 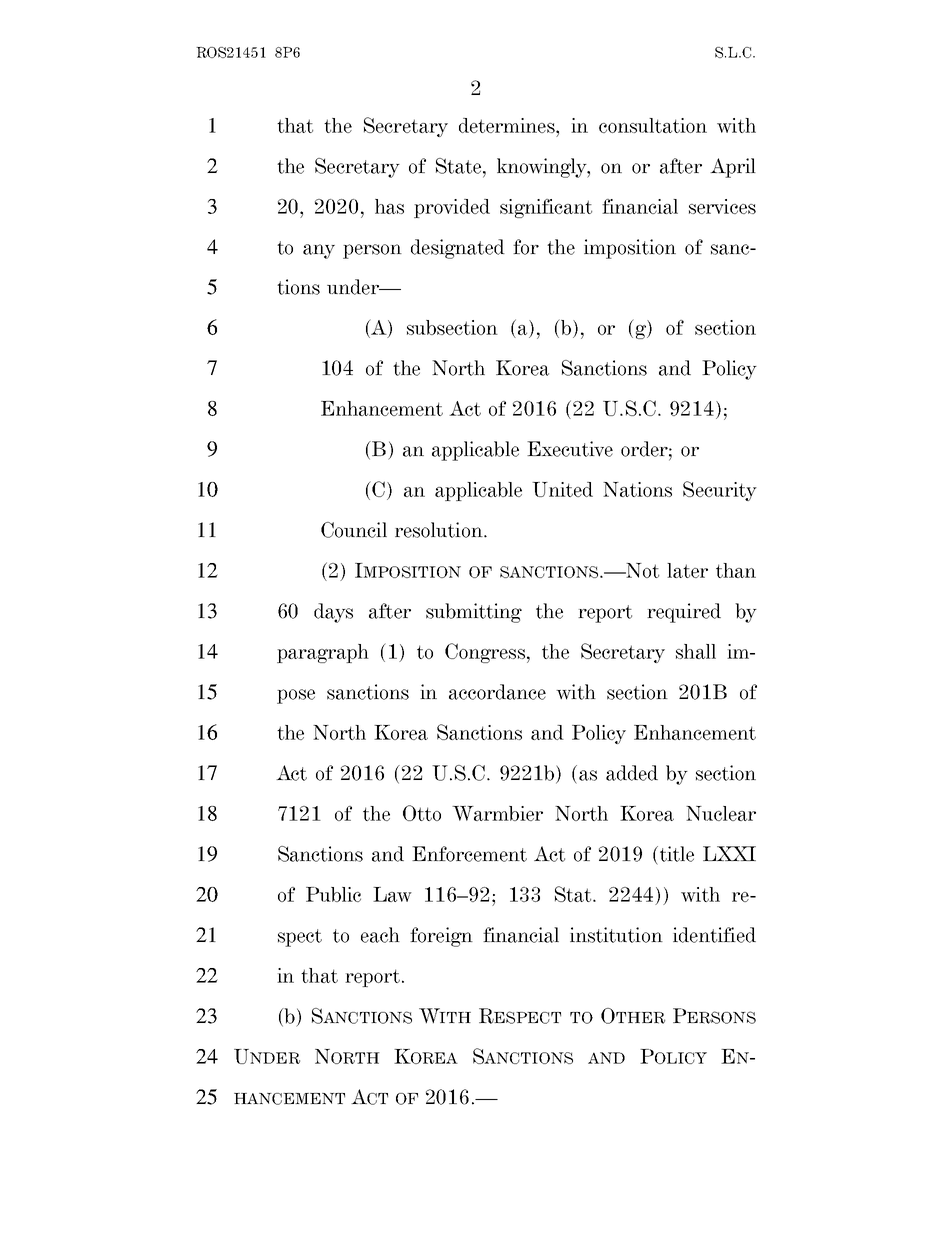 What do you see at coordinates (458, 249) in the screenshot?
I see `designated` at bounding box center [458, 249].
